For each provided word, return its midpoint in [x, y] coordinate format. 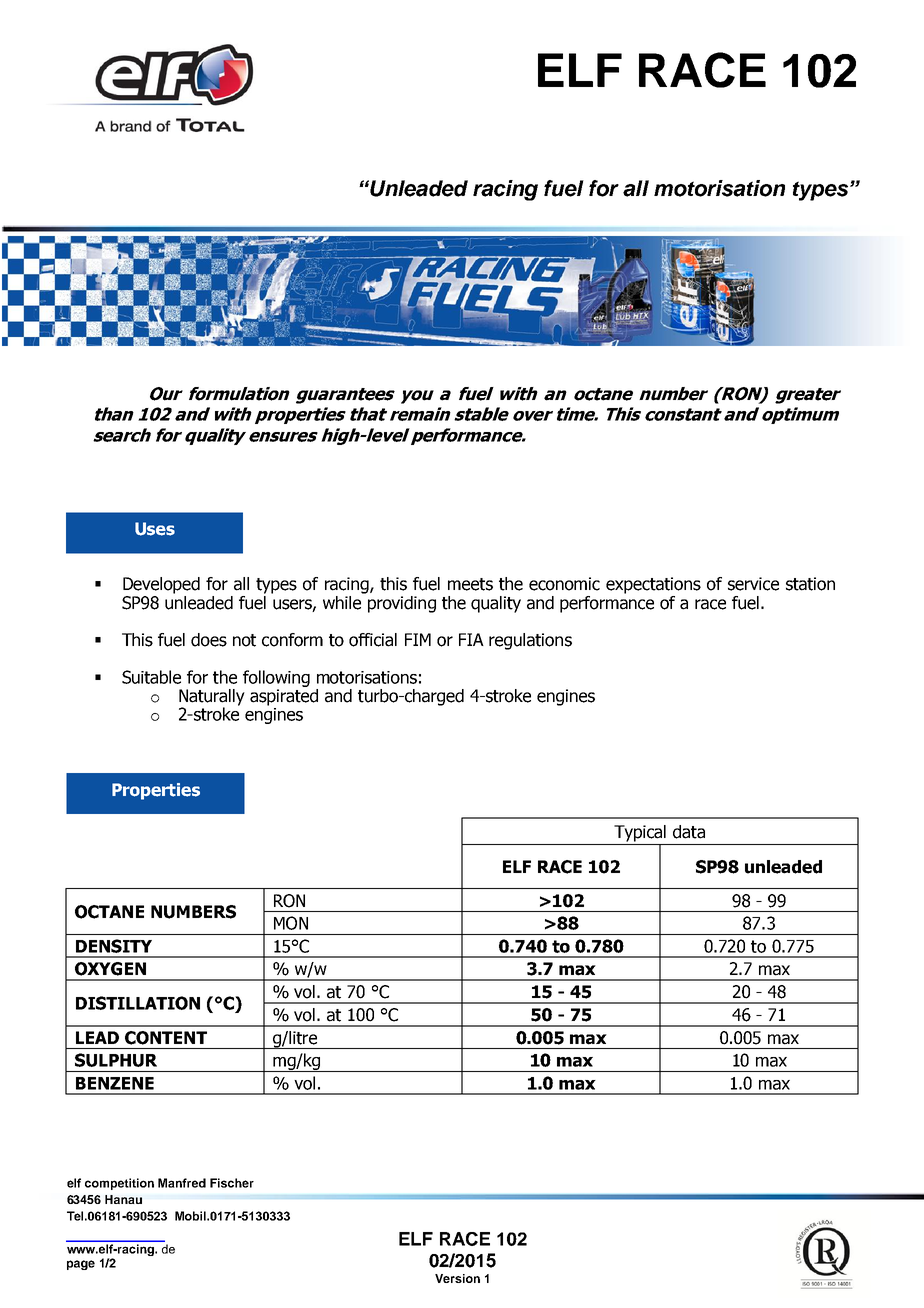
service [753, 584]
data [689, 832]
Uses [155, 529]
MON [291, 923]
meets [470, 584]
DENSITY [114, 946]
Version [457, 1278]
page [81, 1265]
